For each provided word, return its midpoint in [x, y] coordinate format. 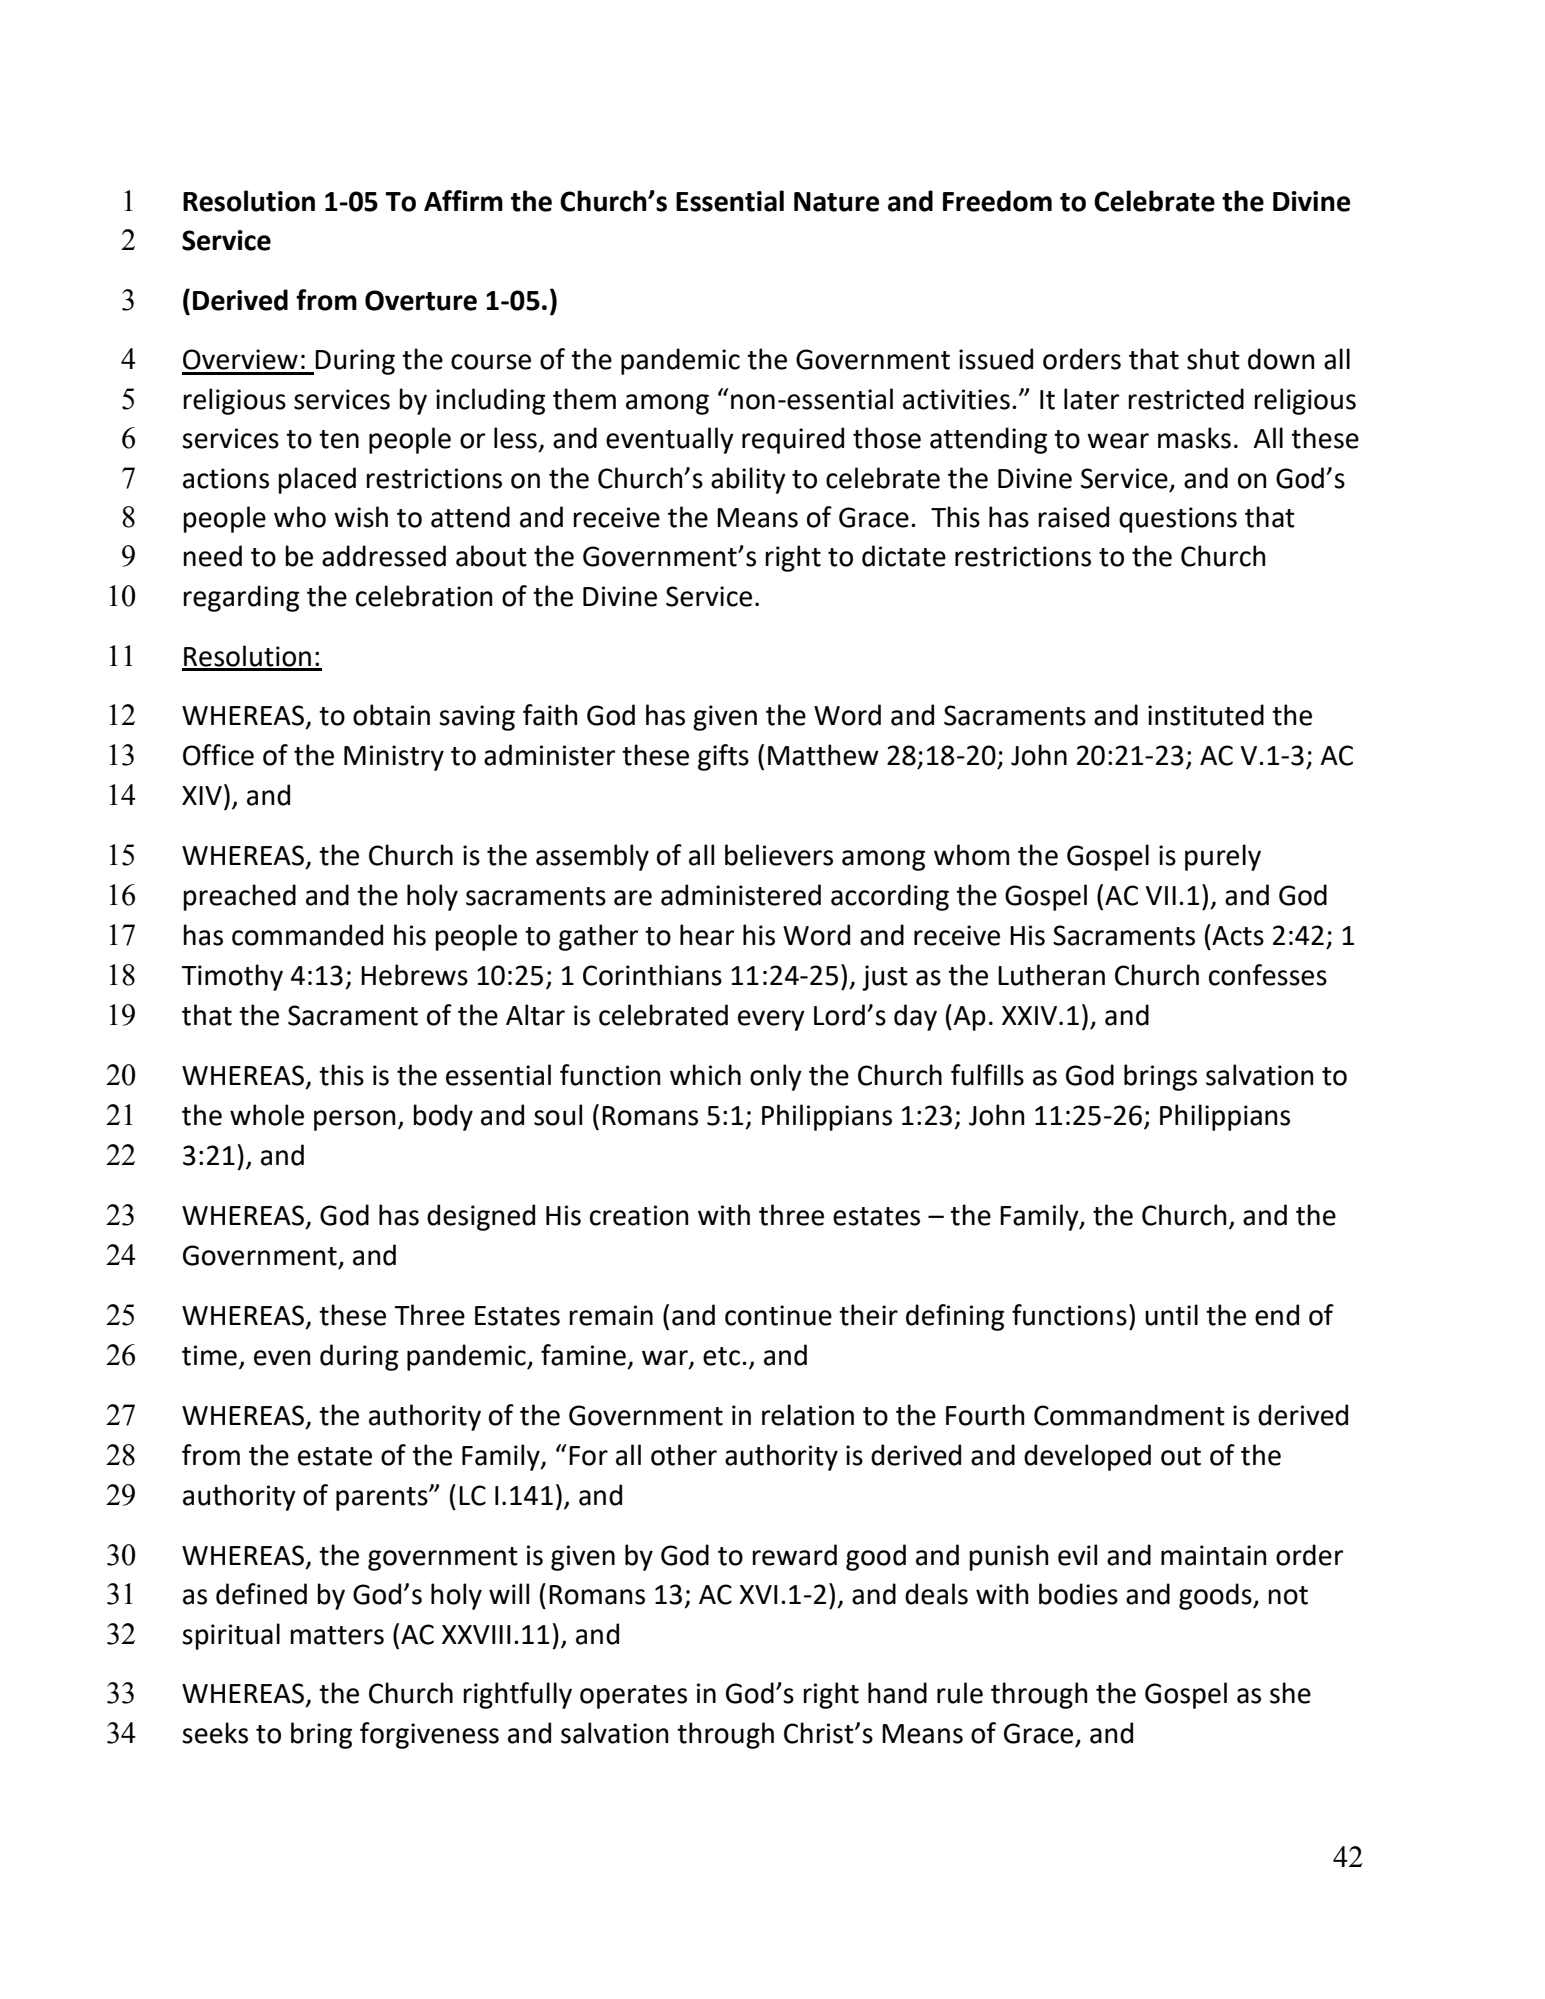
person [355, 1120]
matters [337, 1635]
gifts [723, 757]
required [793, 440]
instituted [1206, 715]
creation [639, 1215]
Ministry [394, 758]
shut [1213, 359]
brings [1160, 1077]
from [326, 300]
